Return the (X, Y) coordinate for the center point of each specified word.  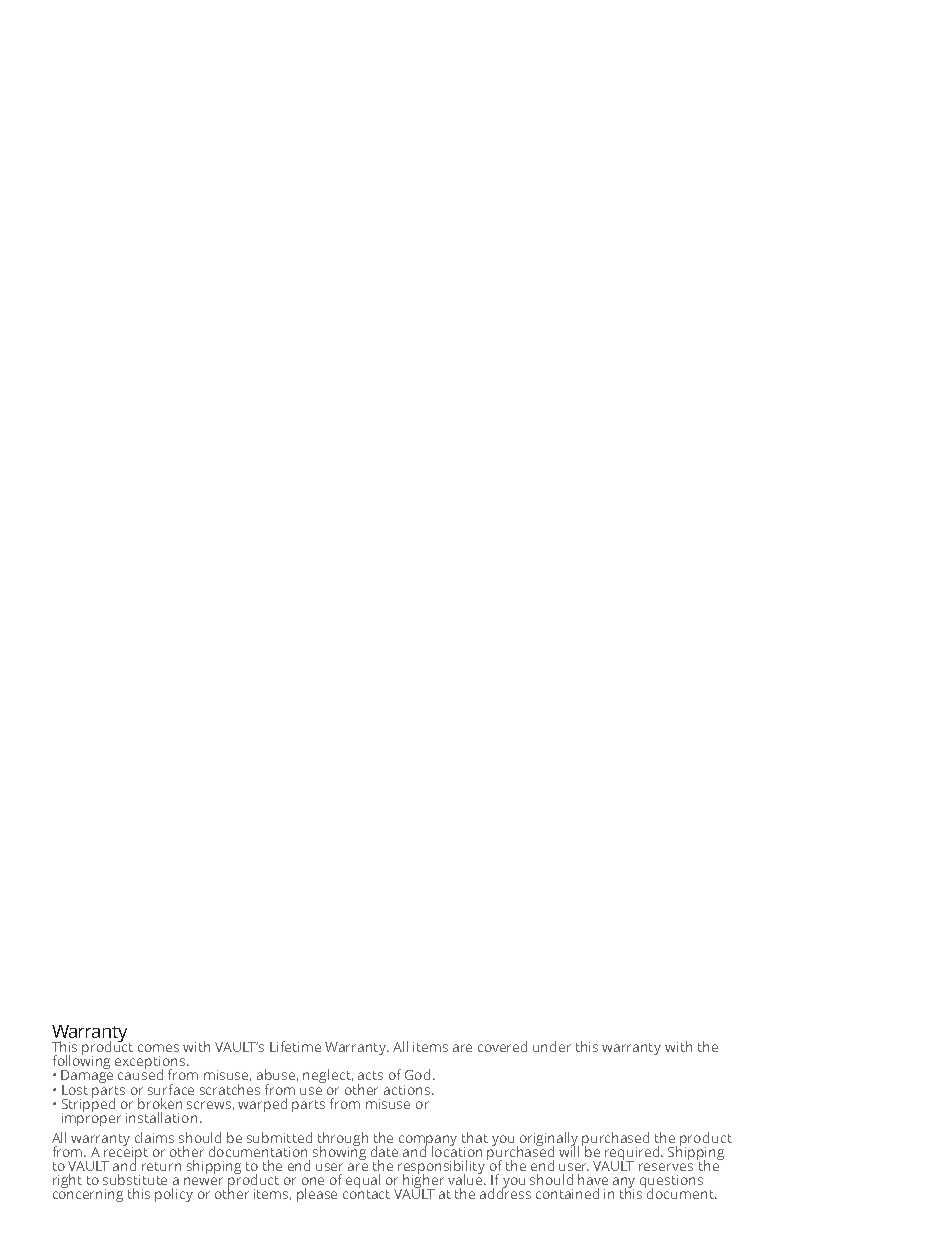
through (343, 1140)
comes (158, 1048)
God (419, 1074)
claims (154, 1137)
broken (160, 1103)
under (552, 1046)
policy (174, 1195)
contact (366, 1193)
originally (549, 1140)
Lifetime (295, 1046)
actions (408, 1090)
